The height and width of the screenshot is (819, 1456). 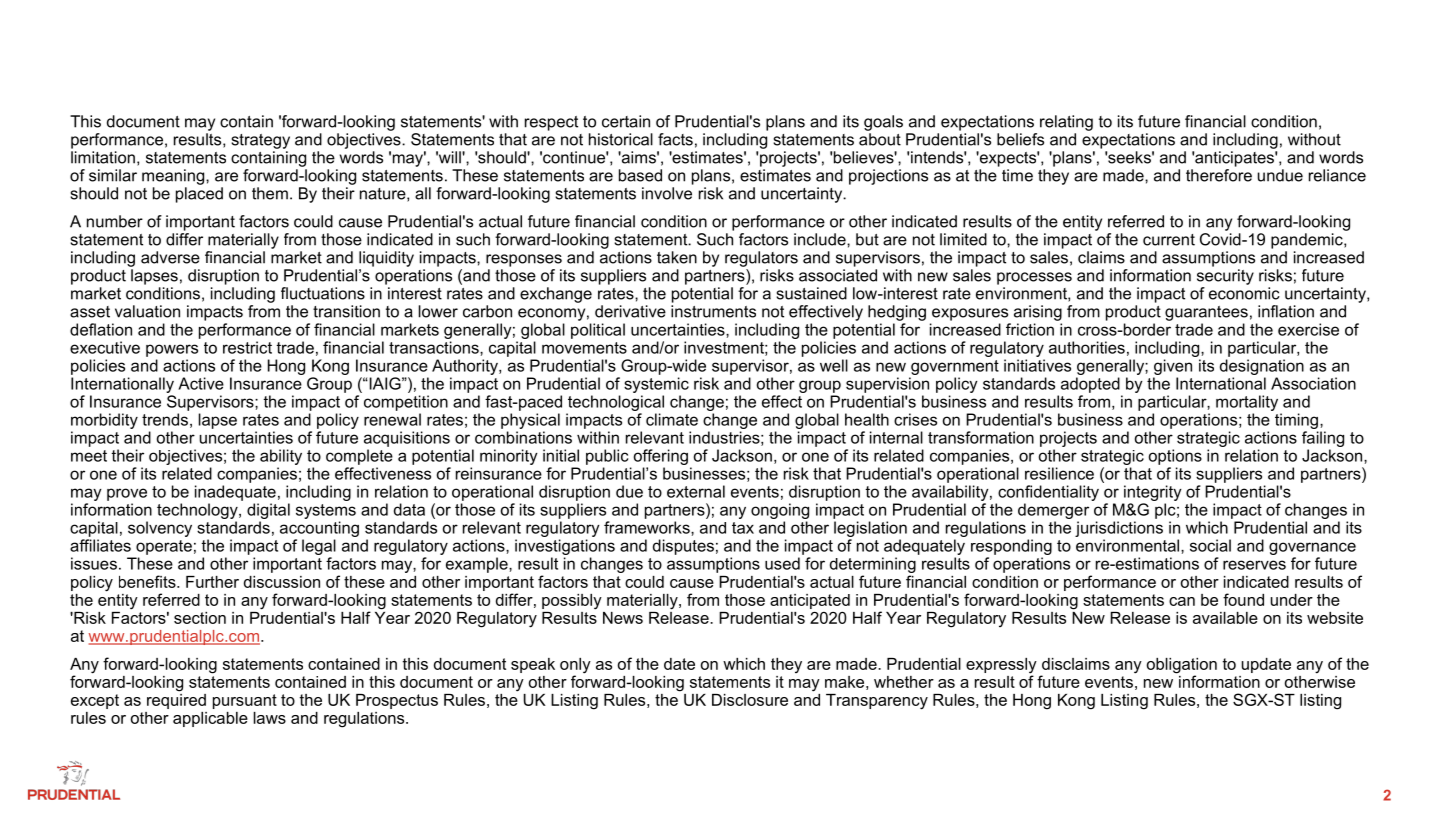 What do you see at coordinates (103, 157) in the screenshot?
I see `limitation` at bounding box center [103, 157].
